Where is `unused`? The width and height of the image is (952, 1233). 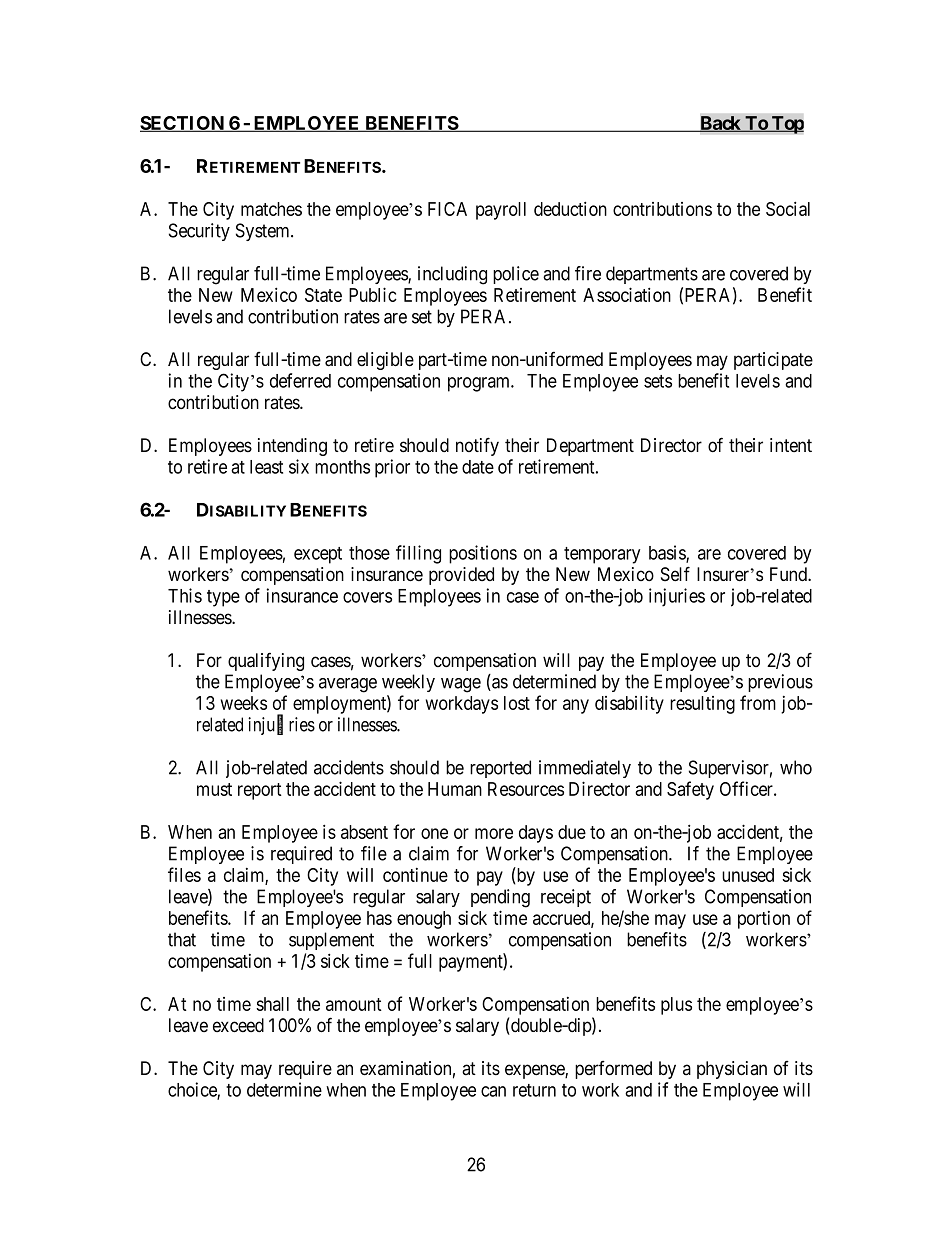 unused is located at coordinates (748, 875).
